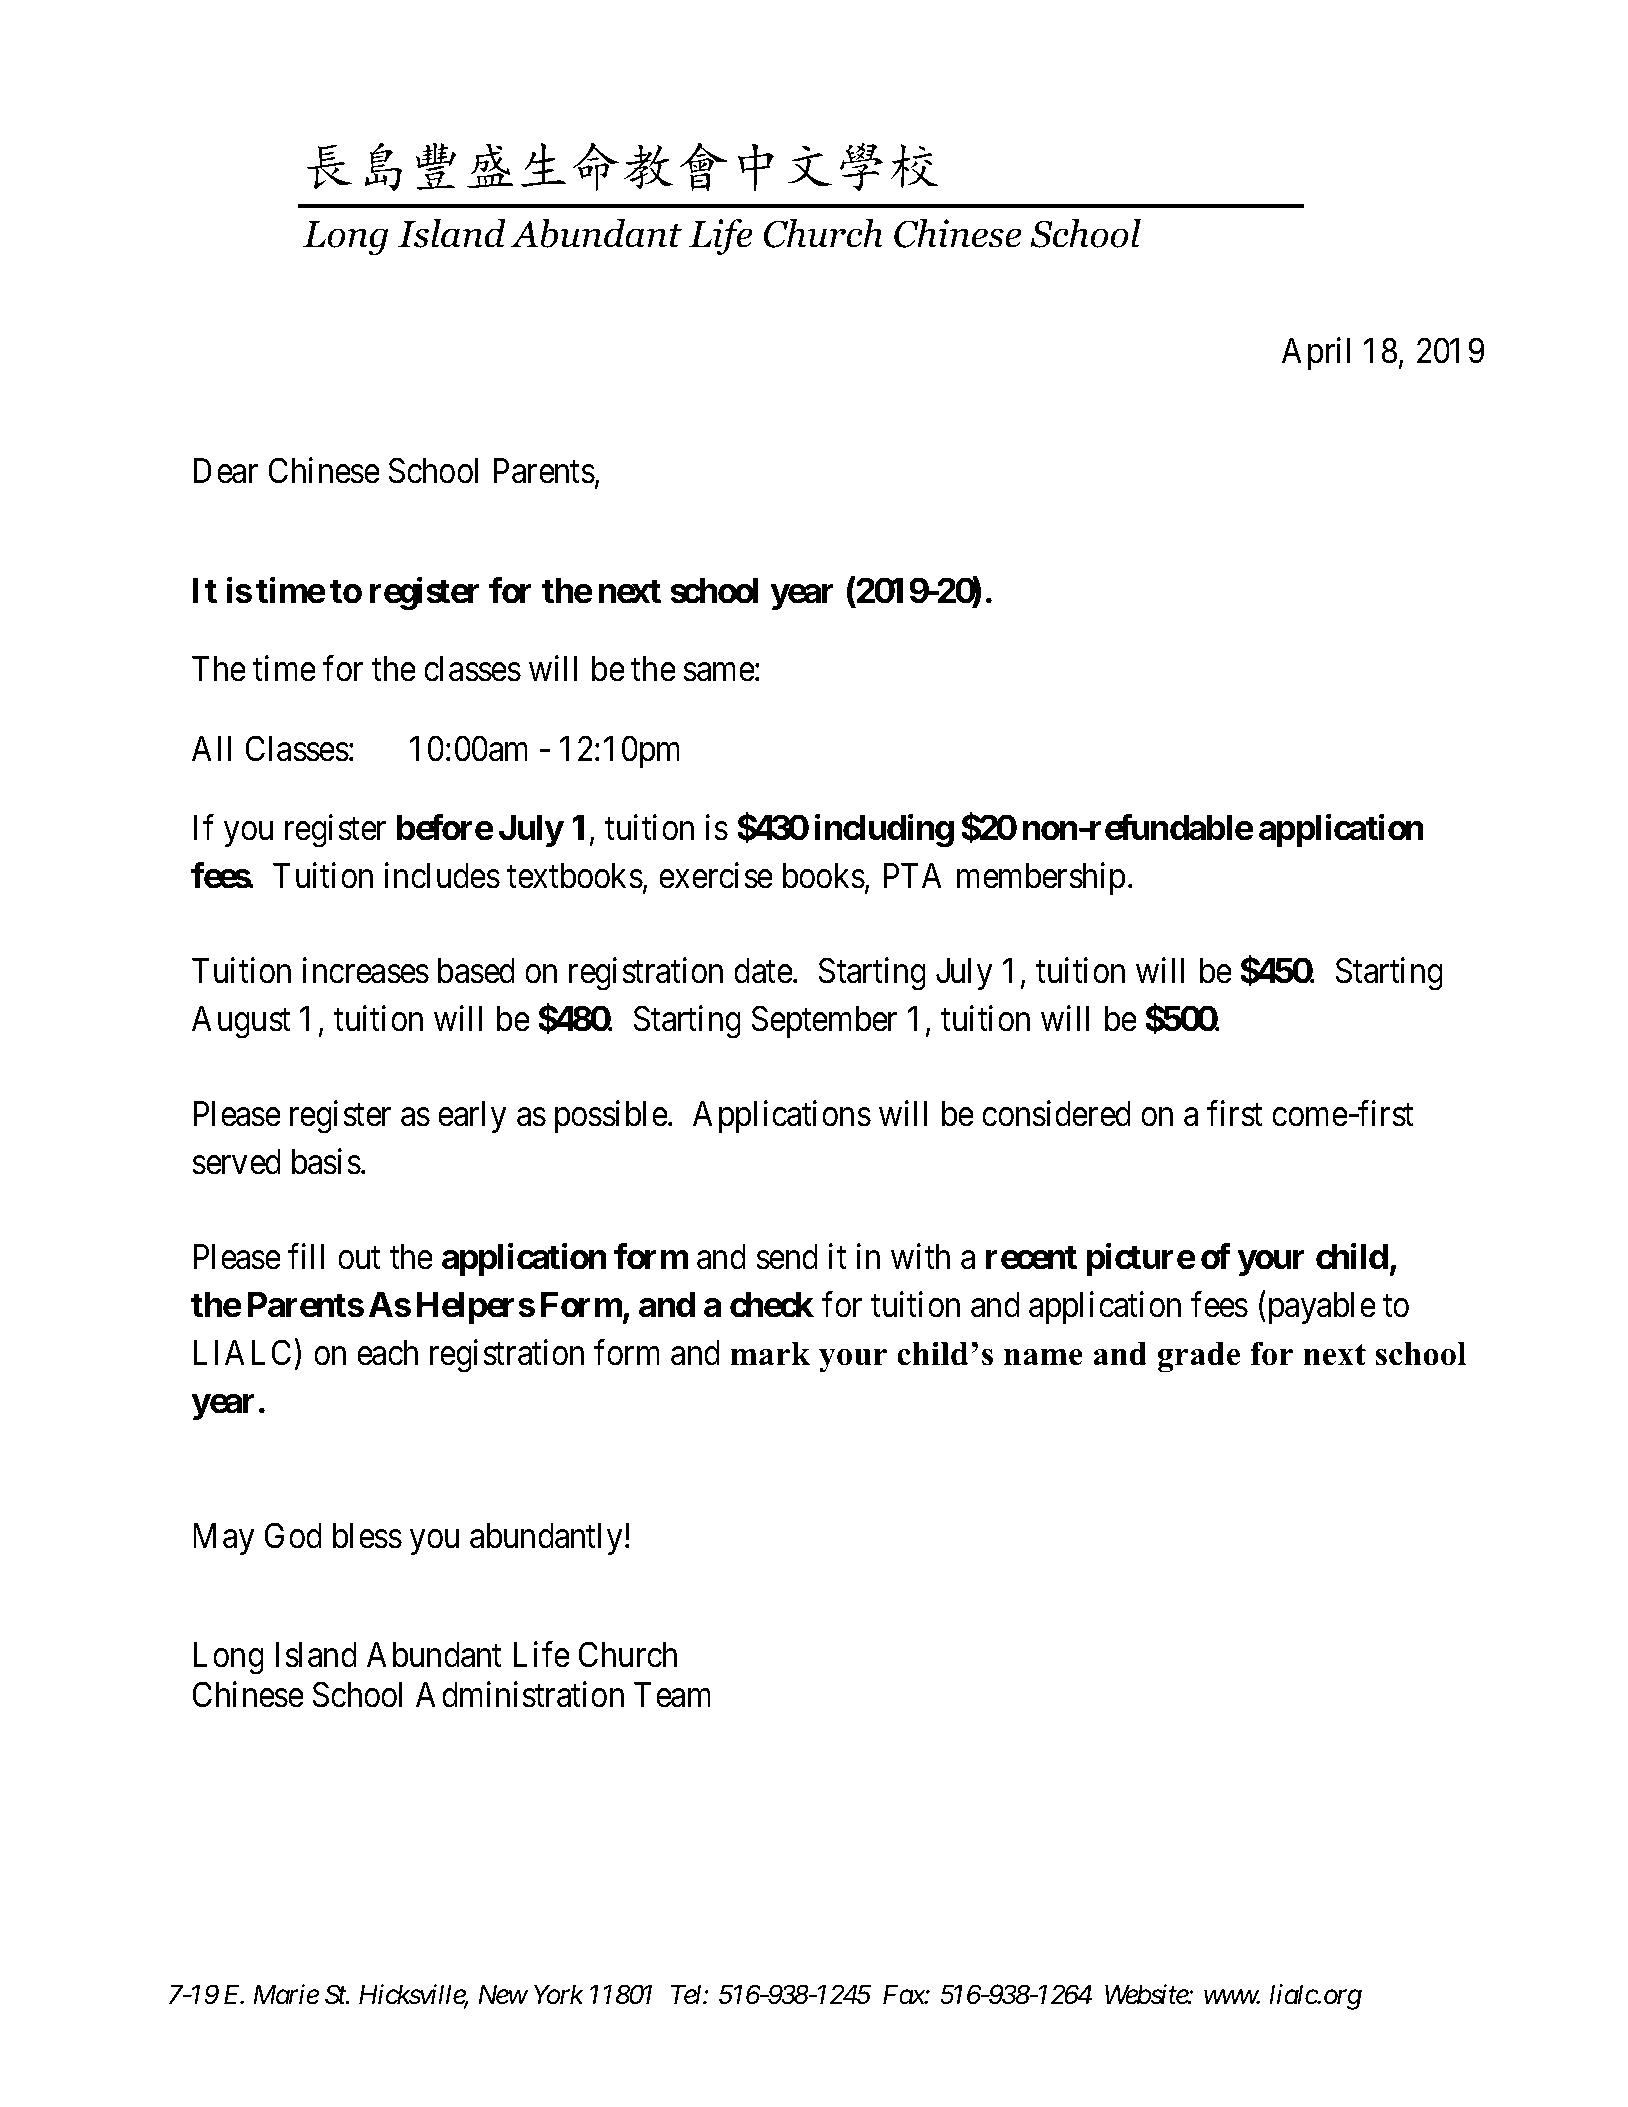 Image resolution: width=1628 pixels, height=2107 pixels. What do you see at coordinates (225, 471) in the page?
I see `Dear` at bounding box center [225, 471].
